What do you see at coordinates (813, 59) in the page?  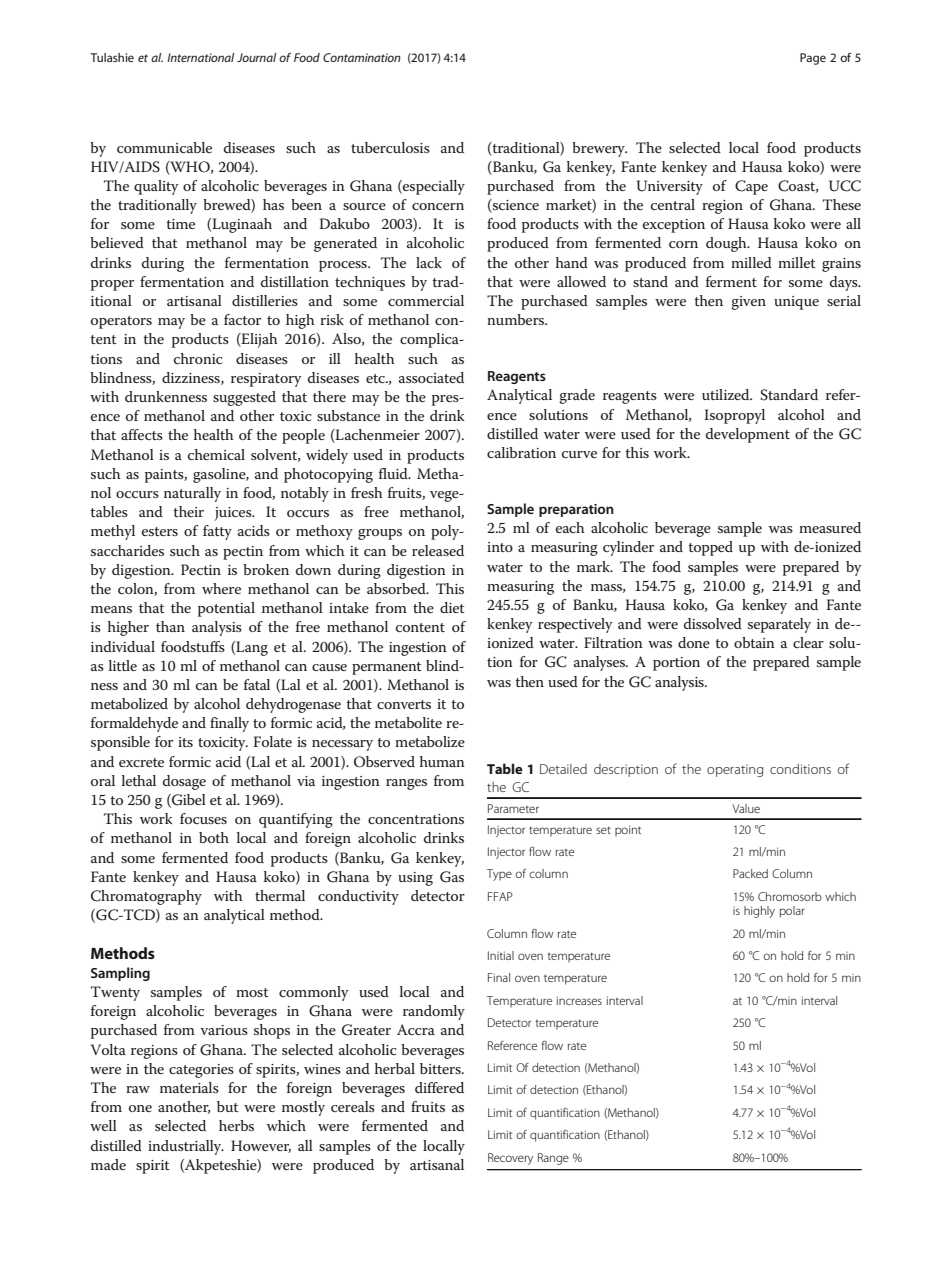 I see `Page` at bounding box center [813, 59].
